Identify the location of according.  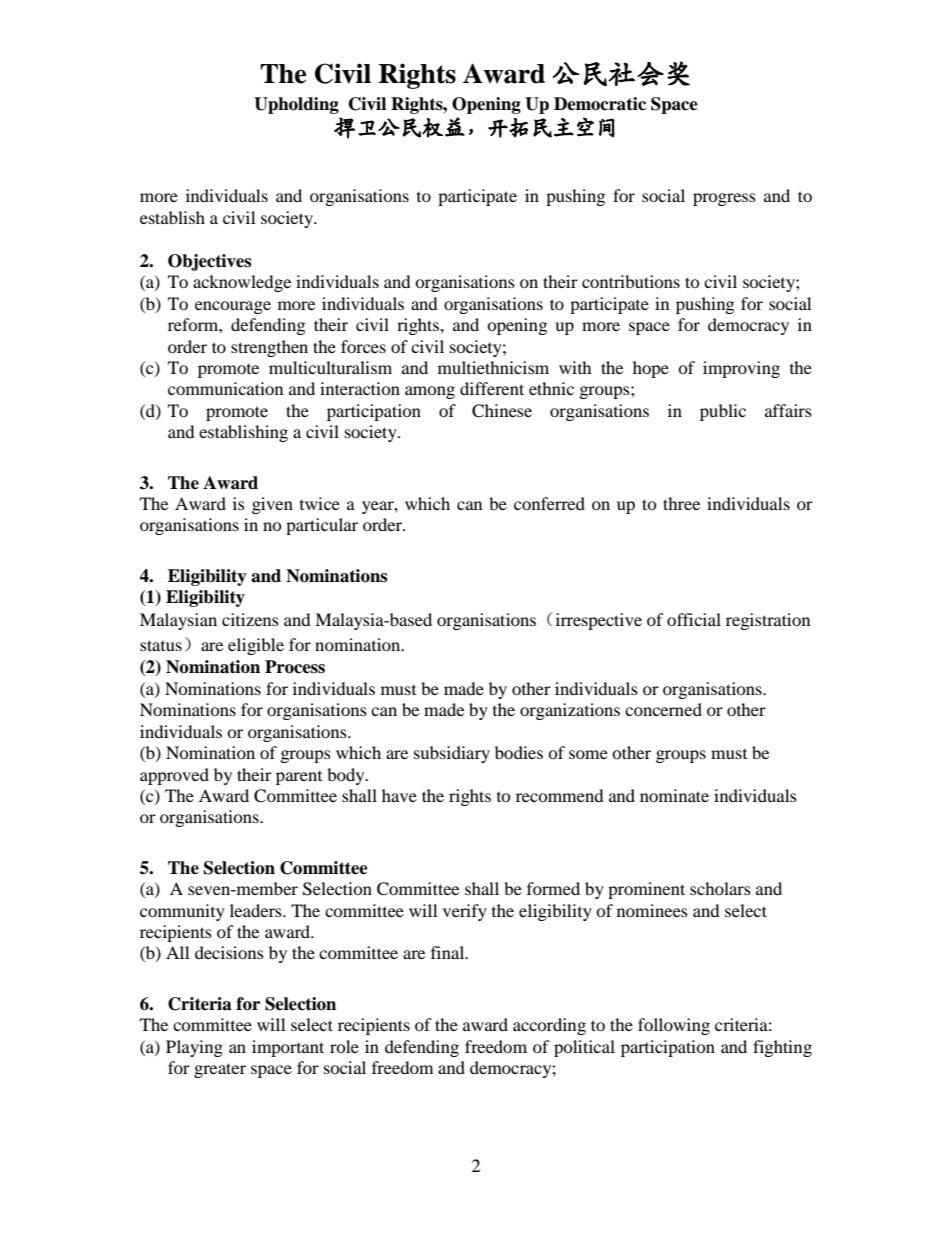
(549, 1026).
